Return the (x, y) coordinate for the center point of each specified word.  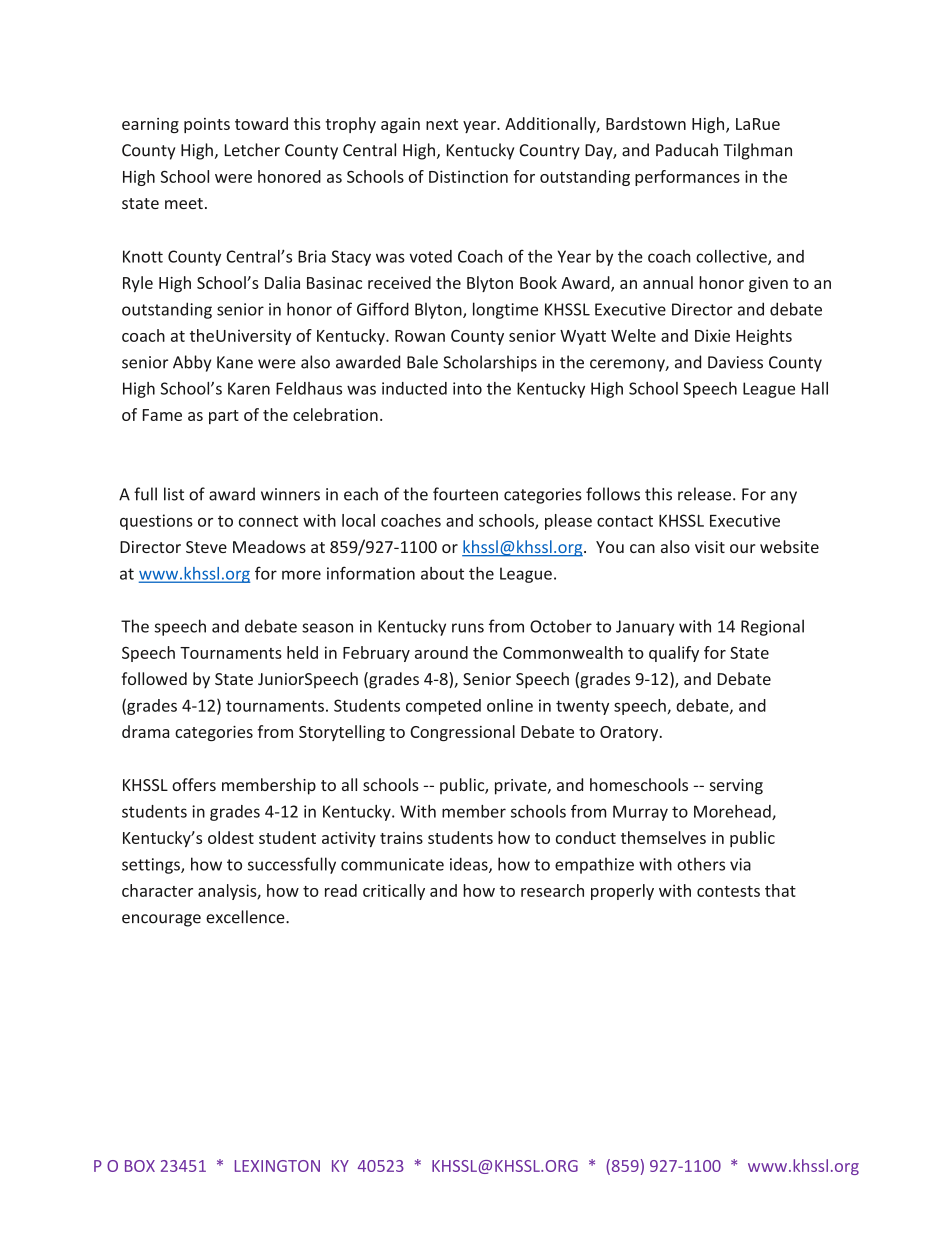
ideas (470, 865)
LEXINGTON (277, 1166)
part (224, 417)
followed (154, 678)
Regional (772, 627)
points (207, 125)
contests (728, 891)
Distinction (468, 176)
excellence (246, 917)
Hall (815, 388)
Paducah (687, 150)
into (467, 388)
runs (468, 628)
